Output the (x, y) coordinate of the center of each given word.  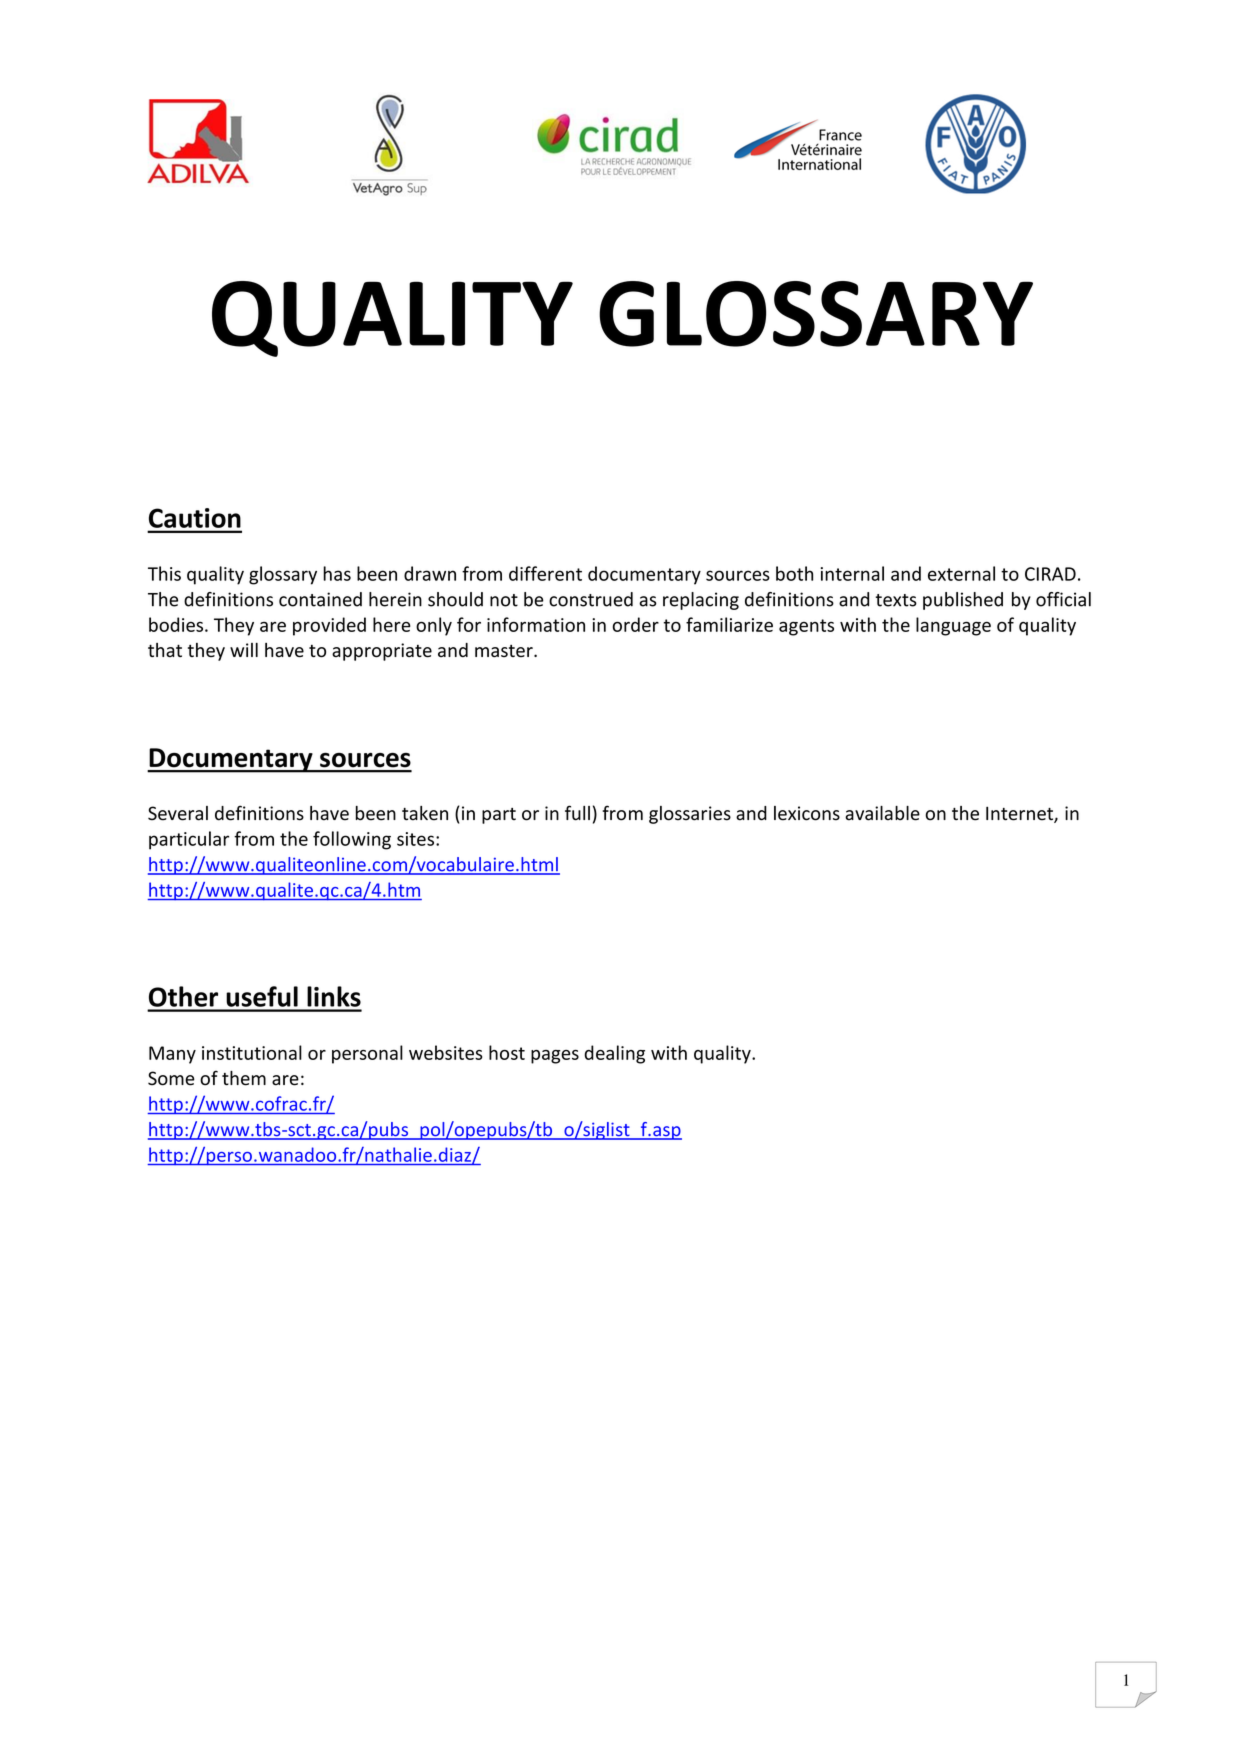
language (953, 626)
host (507, 1052)
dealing (615, 1054)
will (244, 650)
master (505, 651)
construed (591, 599)
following (352, 840)
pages (555, 1057)
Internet (1020, 814)
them (244, 1078)
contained (320, 599)
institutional (252, 1052)
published (963, 601)
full (577, 813)
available (882, 813)
